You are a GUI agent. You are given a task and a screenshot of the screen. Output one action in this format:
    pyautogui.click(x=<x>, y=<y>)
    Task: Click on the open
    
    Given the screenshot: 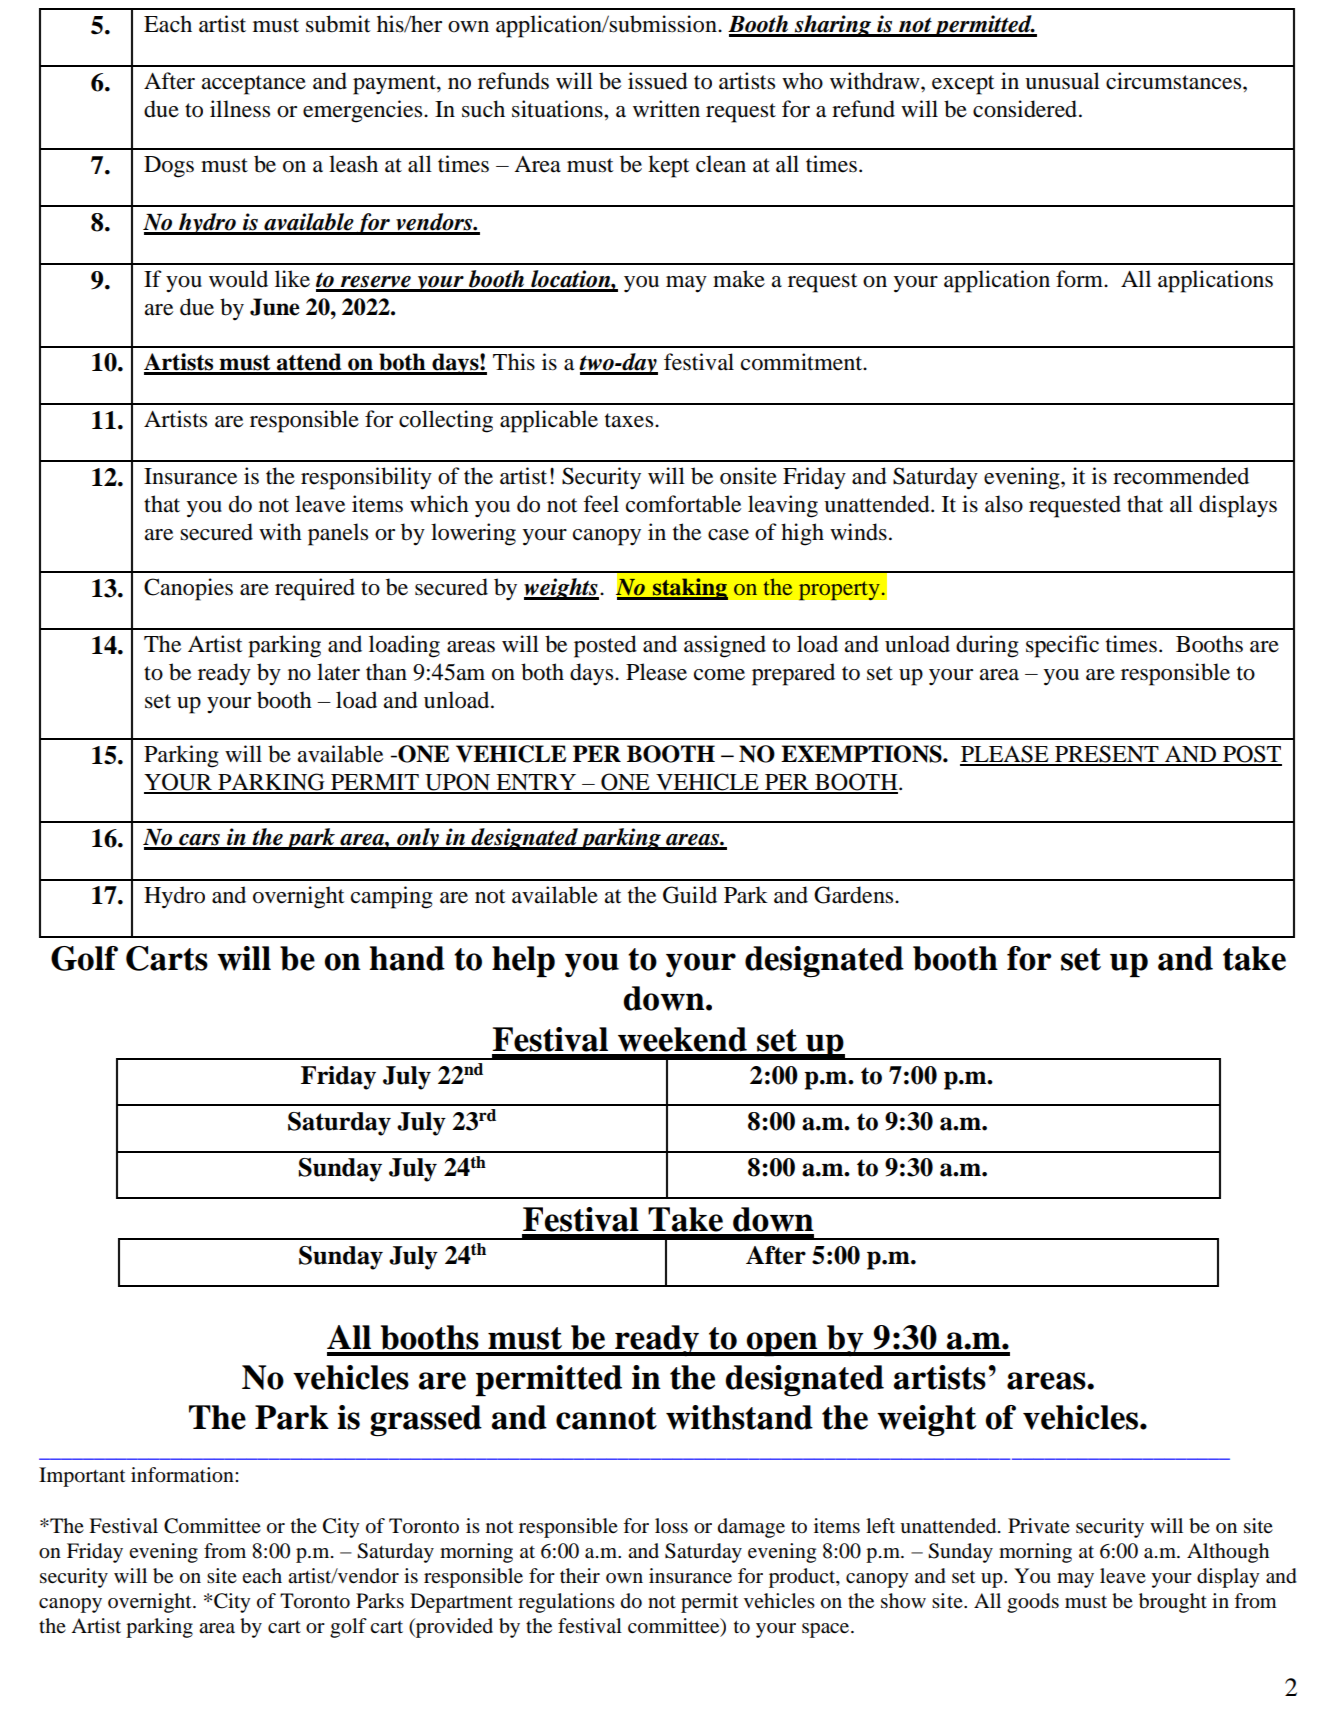 What is the action you would take?
    pyautogui.click(x=782, y=1344)
